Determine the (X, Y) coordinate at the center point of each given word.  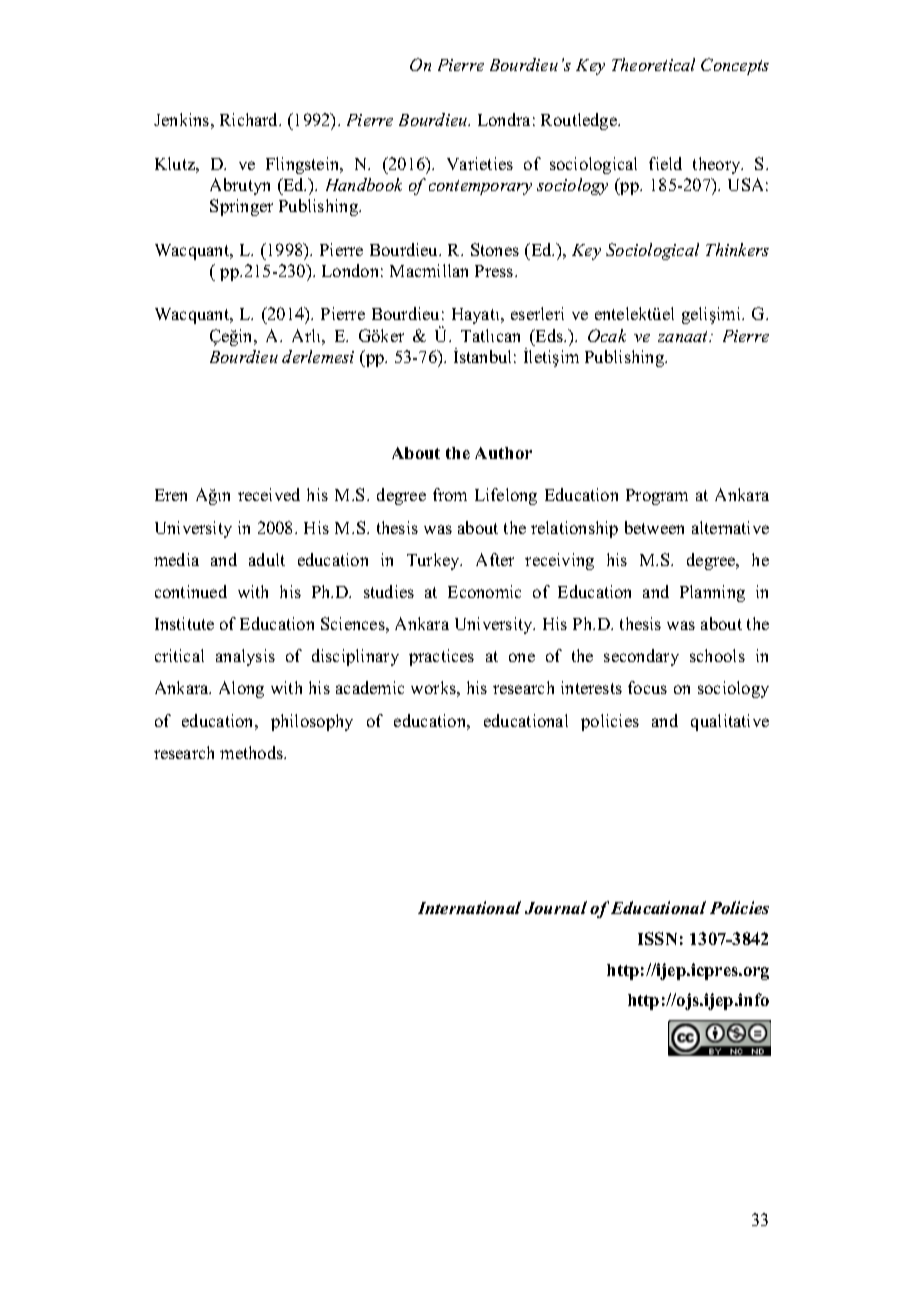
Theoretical (653, 64)
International (469, 907)
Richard (250, 119)
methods (252, 752)
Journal (556, 907)
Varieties (480, 163)
